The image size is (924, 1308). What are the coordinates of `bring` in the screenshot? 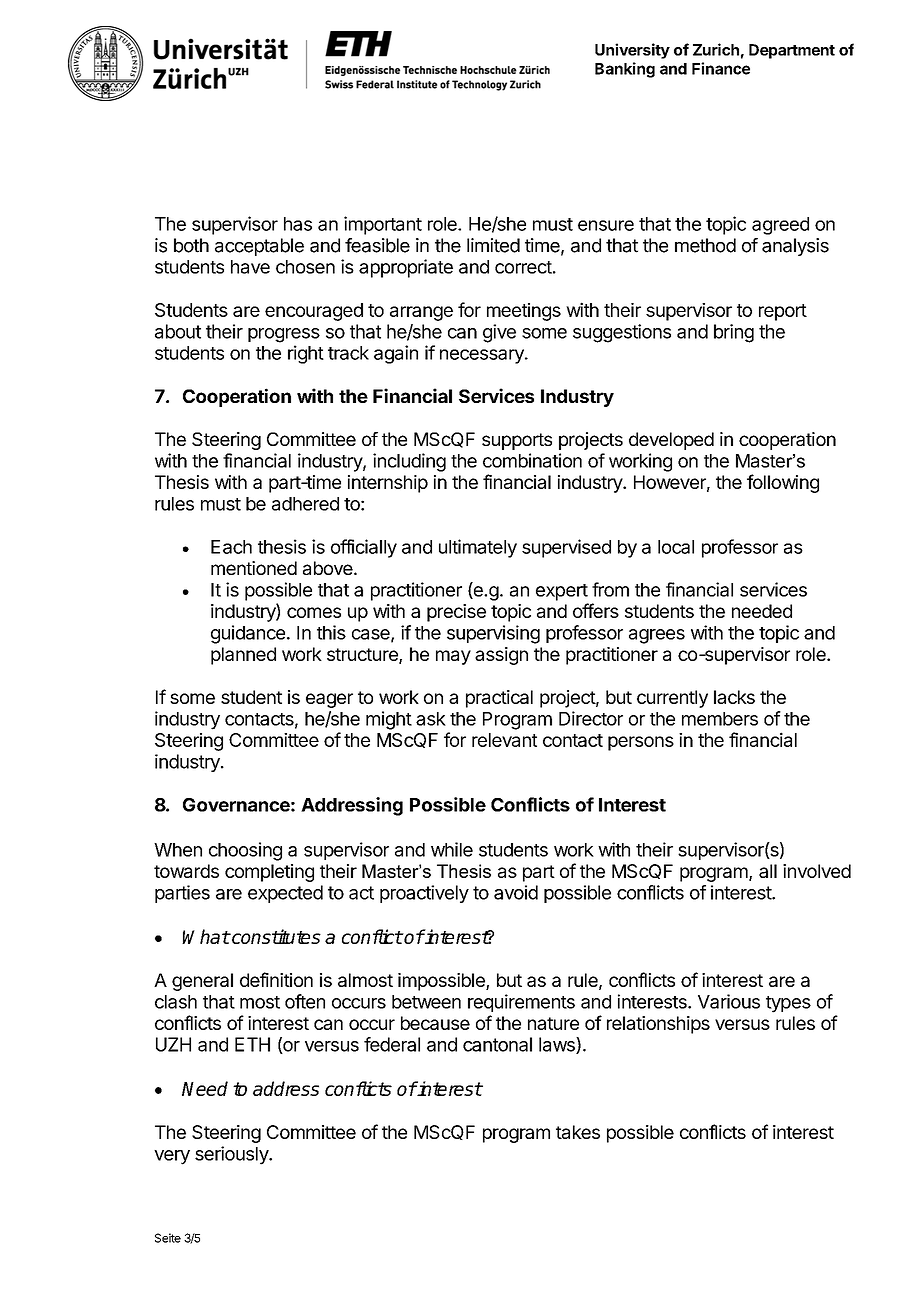 It's located at (734, 333).
